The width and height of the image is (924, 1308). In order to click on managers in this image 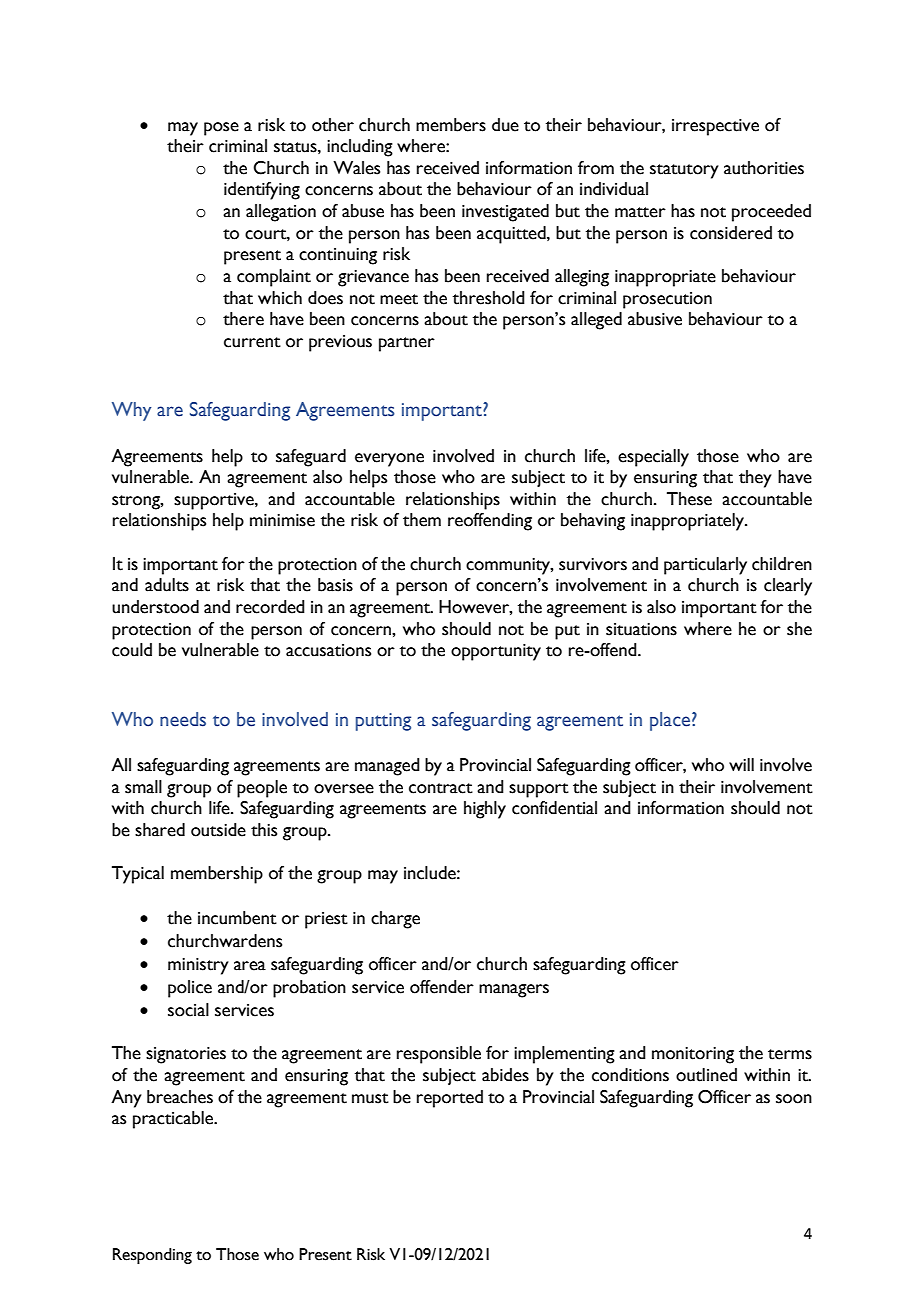, I will do `click(514, 991)`.
